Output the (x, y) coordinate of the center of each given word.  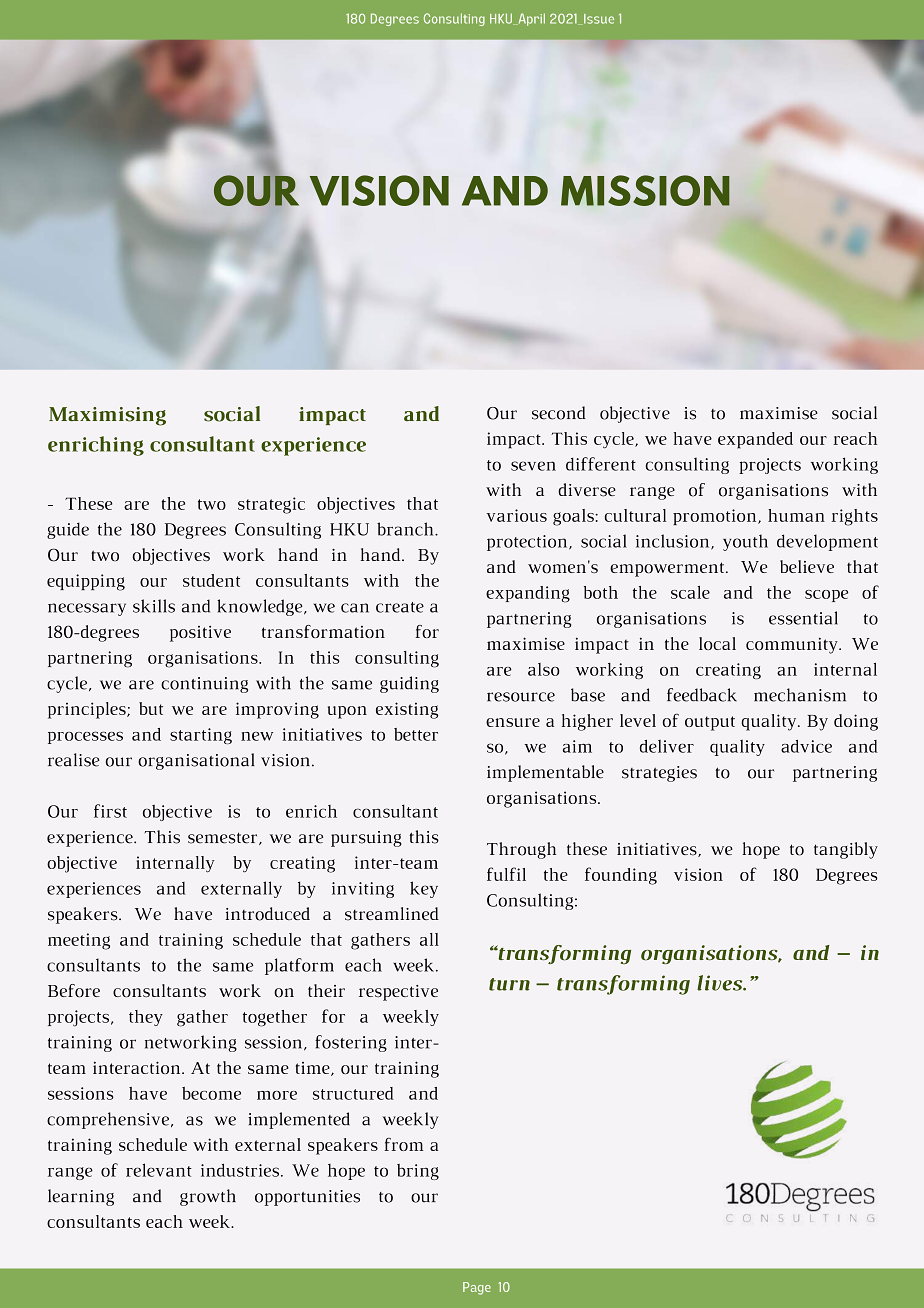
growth (208, 1197)
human (796, 515)
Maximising (107, 416)
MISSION (645, 190)
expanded (755, 440)
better (416, 734)
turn (509, 984)
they (146, 1018)
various (516, 515)
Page (477, 1288)
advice (806, 746)
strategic (271, 505)
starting (201, 736)
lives (721, 983)
